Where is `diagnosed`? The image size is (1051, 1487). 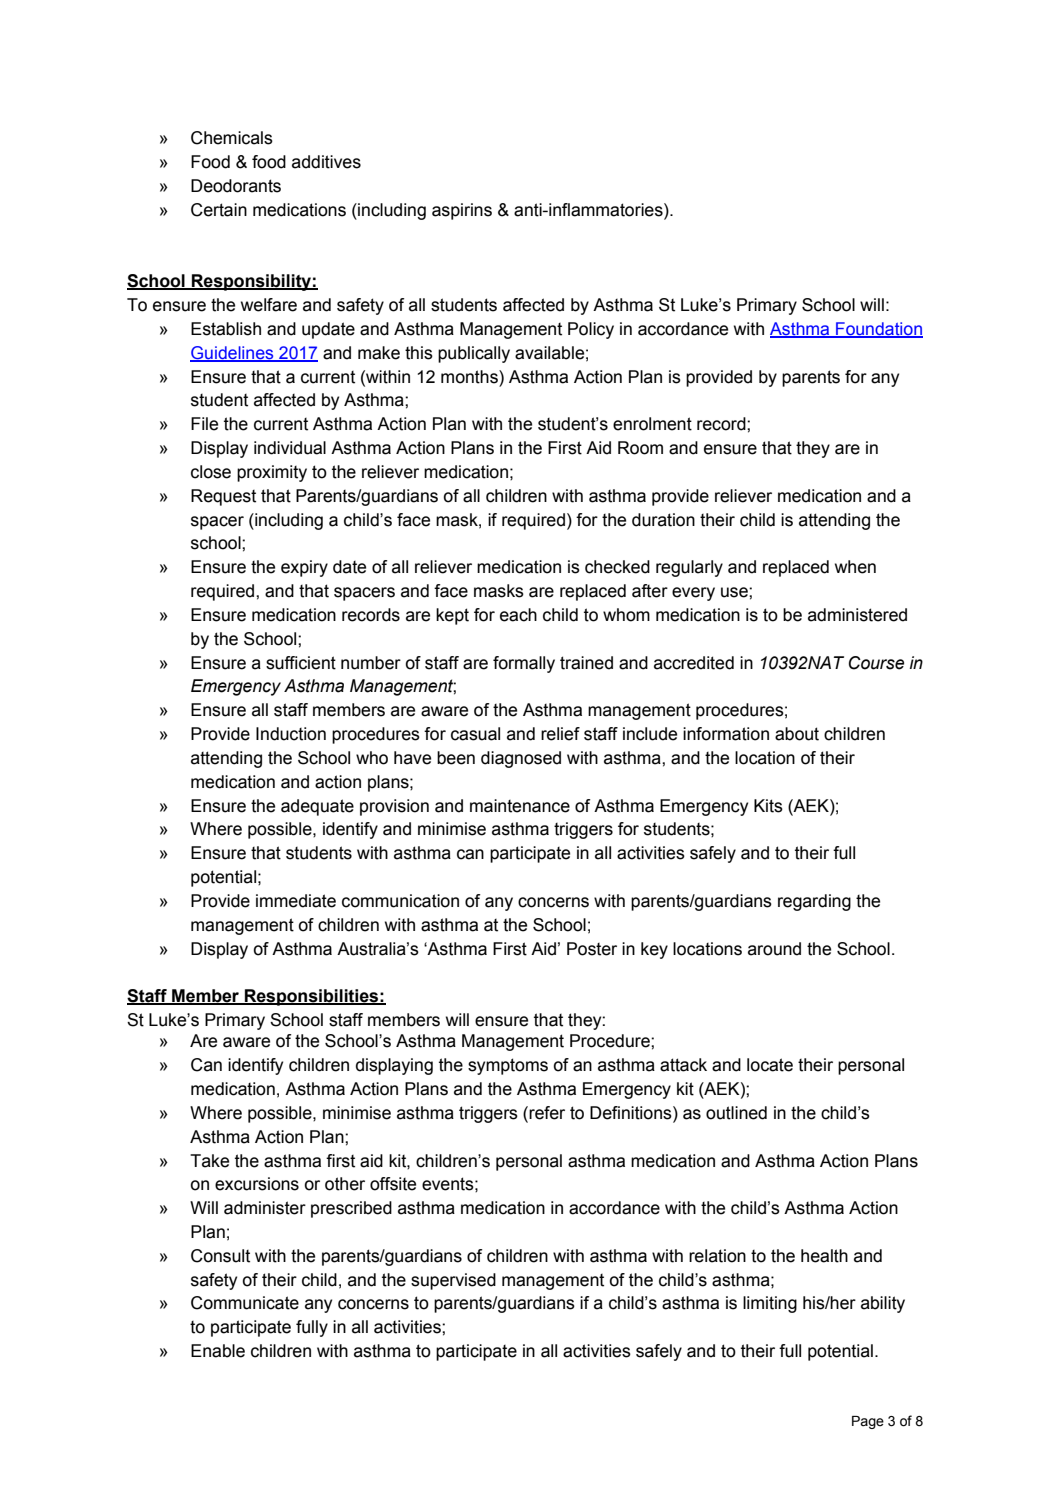 diagnosed is located at coordinates (521, 759).
